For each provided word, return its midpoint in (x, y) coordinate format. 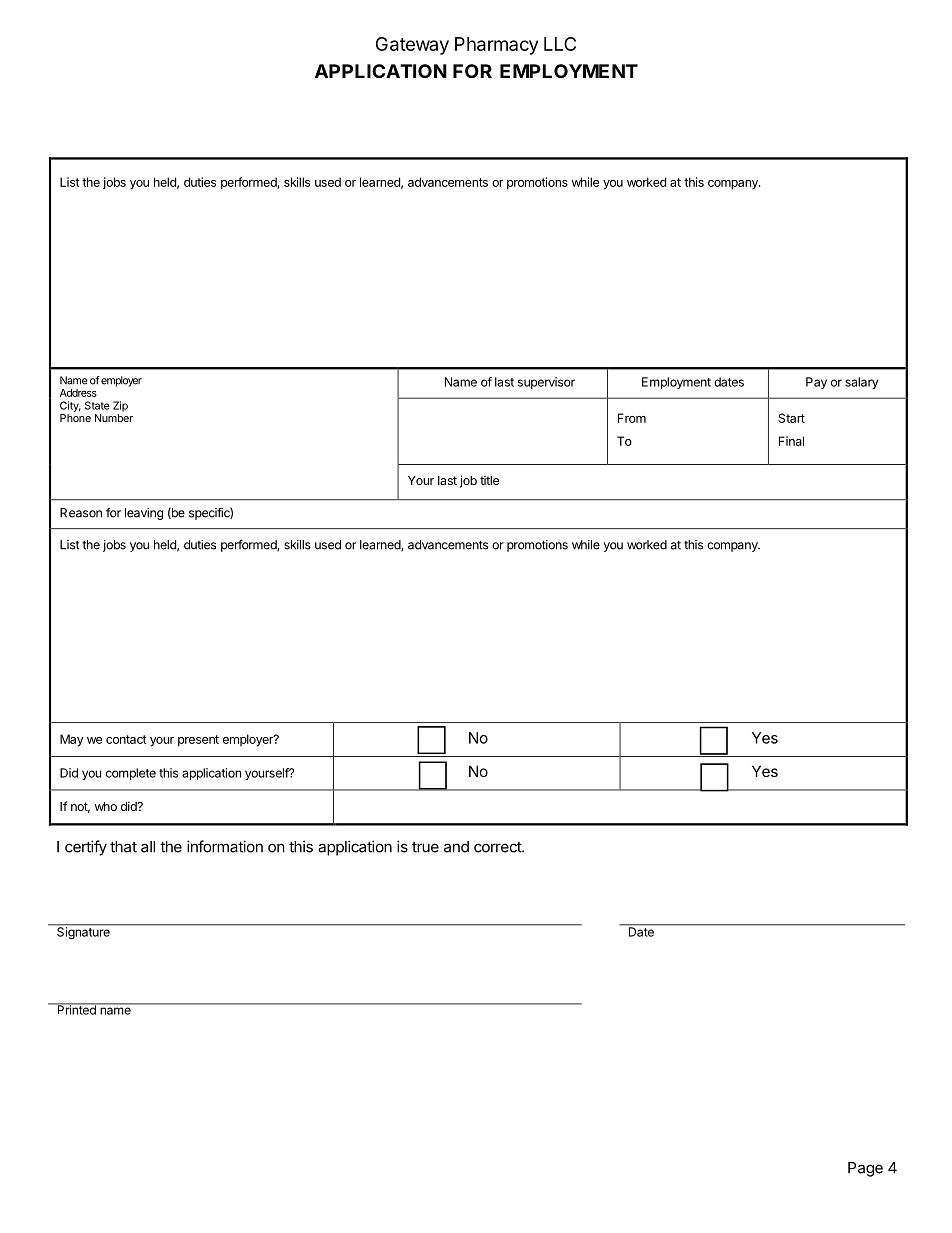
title (489, 480)
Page (865, 1169)
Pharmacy (496, 46)
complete (131, 774)
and (456, 847)
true (425, 847)
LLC (560, 44)
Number (114, 418)
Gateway (412, 46)
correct (498, 847)
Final (791, 441)
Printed (76, 1009)
